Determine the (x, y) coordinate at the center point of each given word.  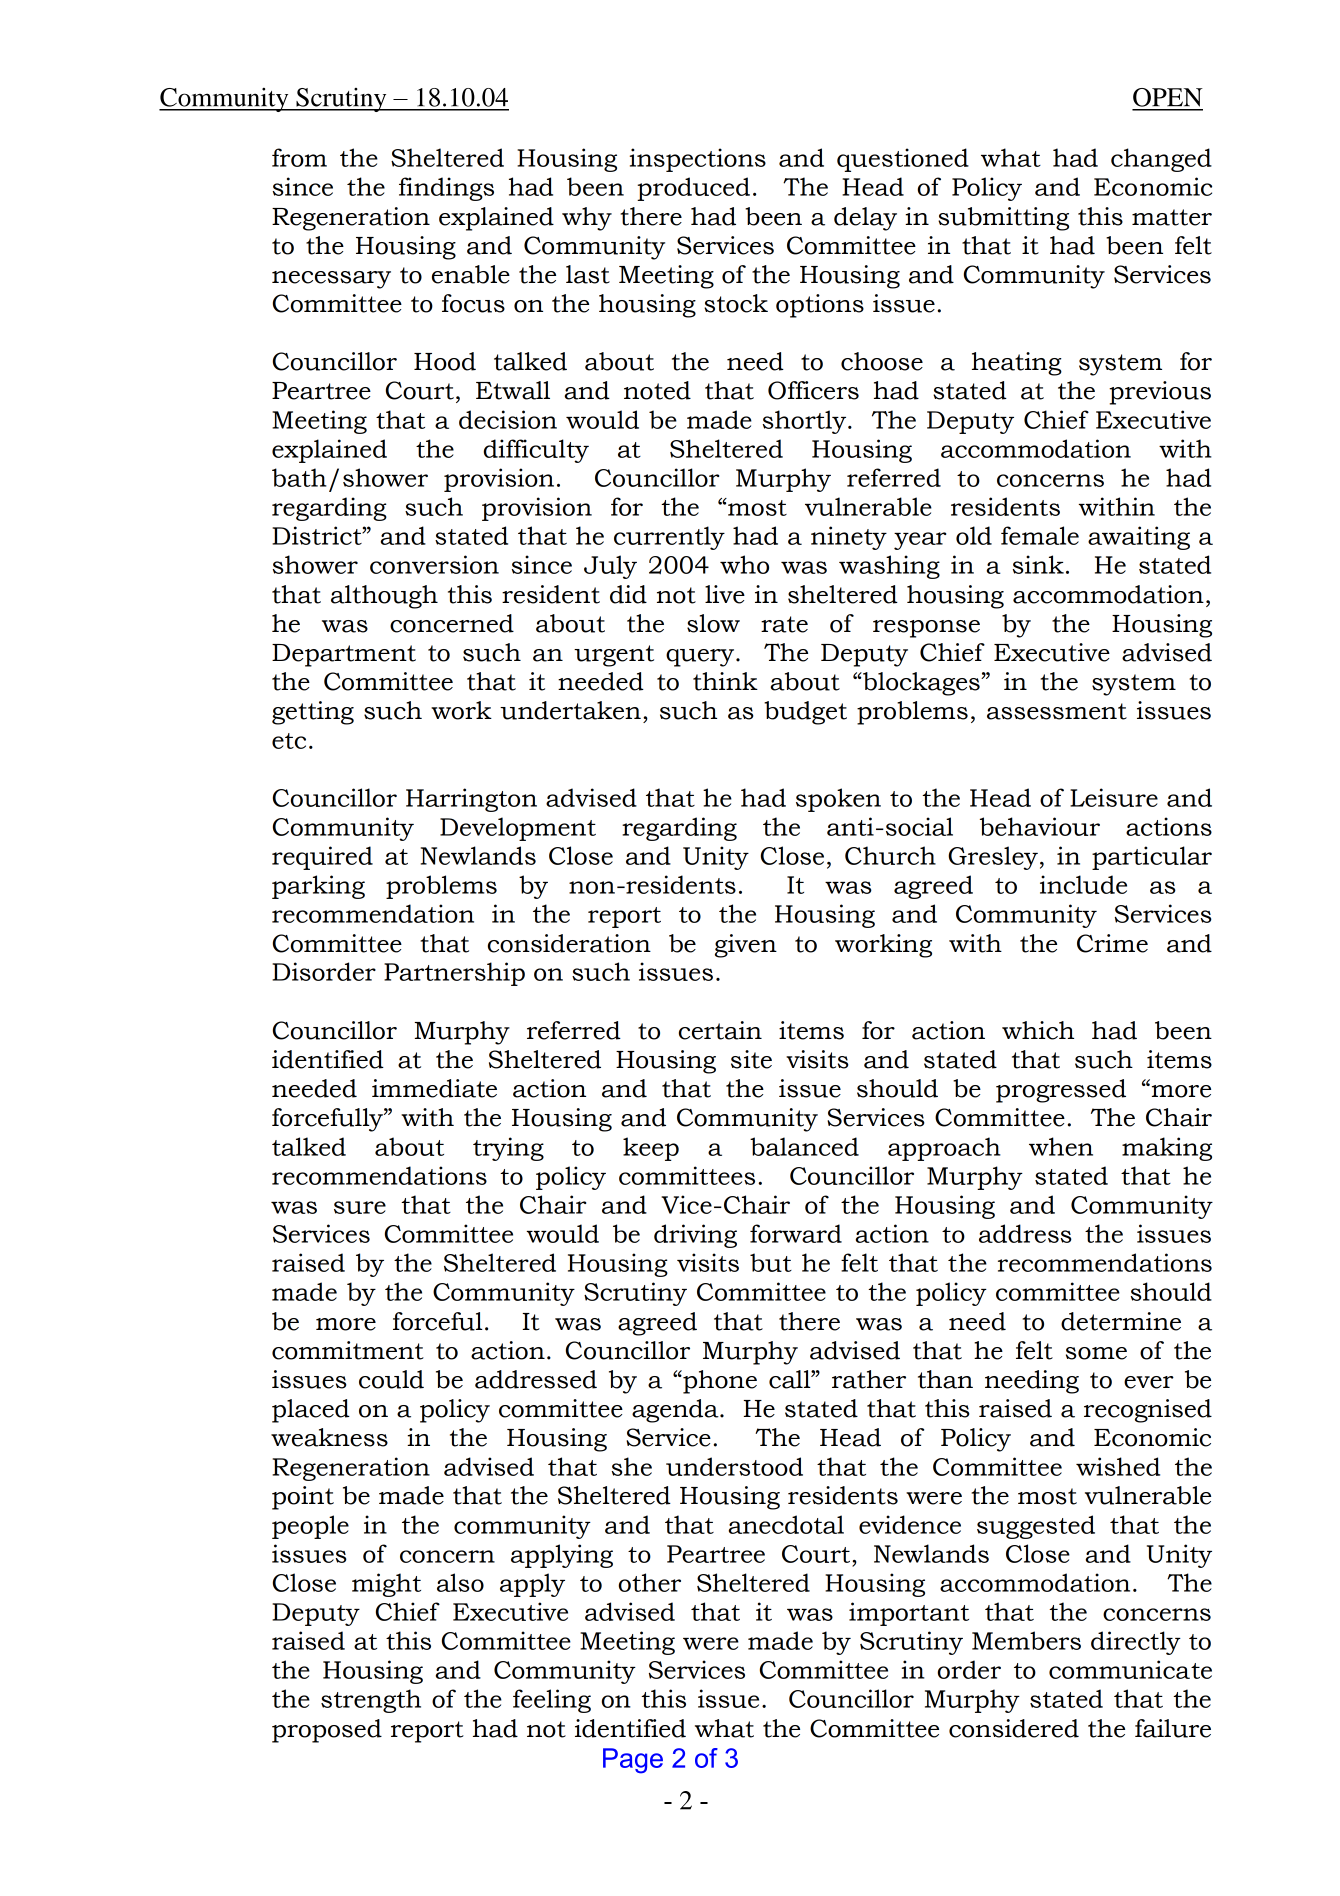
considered (1014, 1728)
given (746, 946)
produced (693, 189)
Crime (1112, 943)
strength (371, 1701)
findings (446, 189)
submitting (1003, 219)
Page (633, 1761)
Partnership (454, 974)
